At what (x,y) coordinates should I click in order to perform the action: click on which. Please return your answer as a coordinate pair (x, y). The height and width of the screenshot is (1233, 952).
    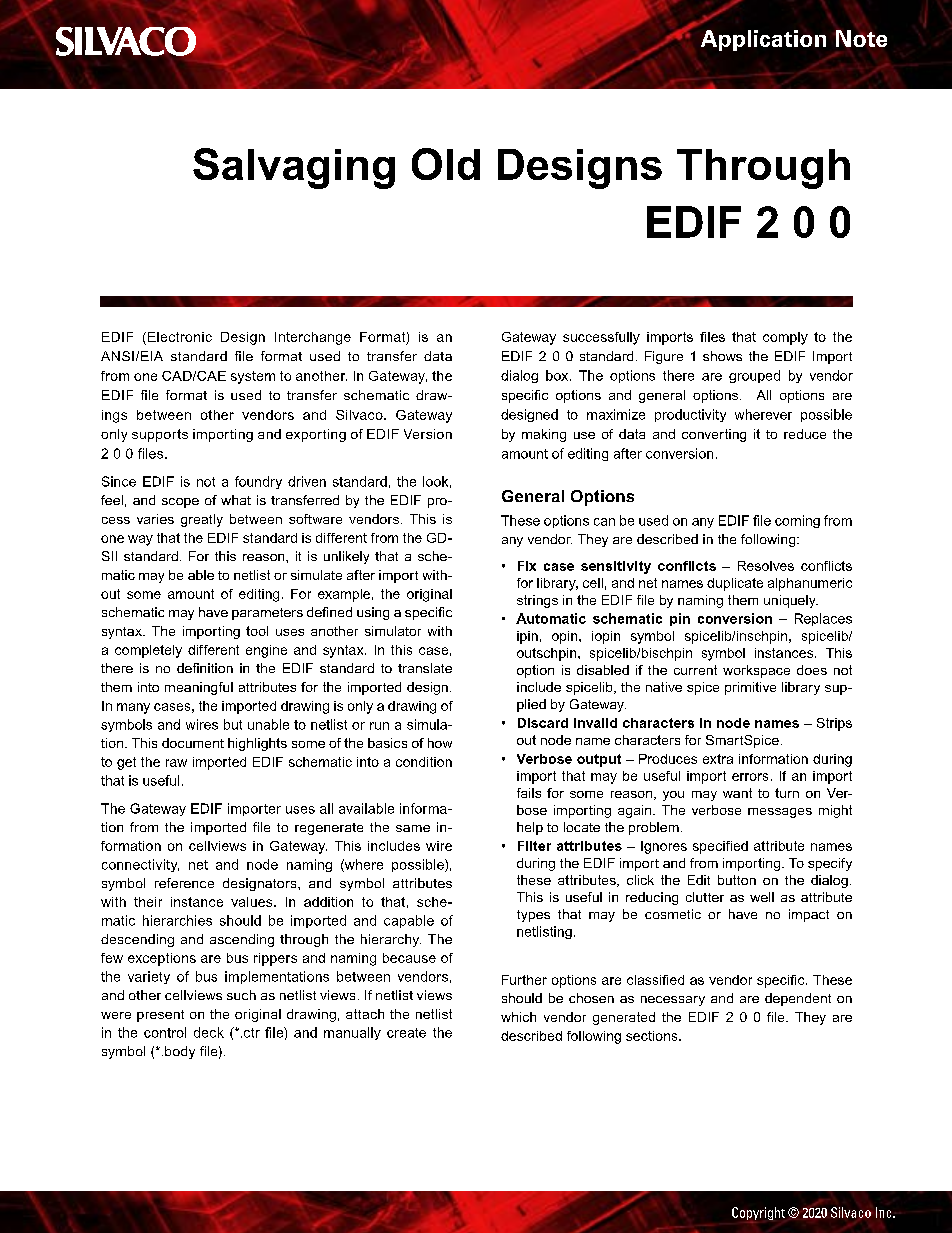
    Looking at the image, I should click on (518, 1017).
